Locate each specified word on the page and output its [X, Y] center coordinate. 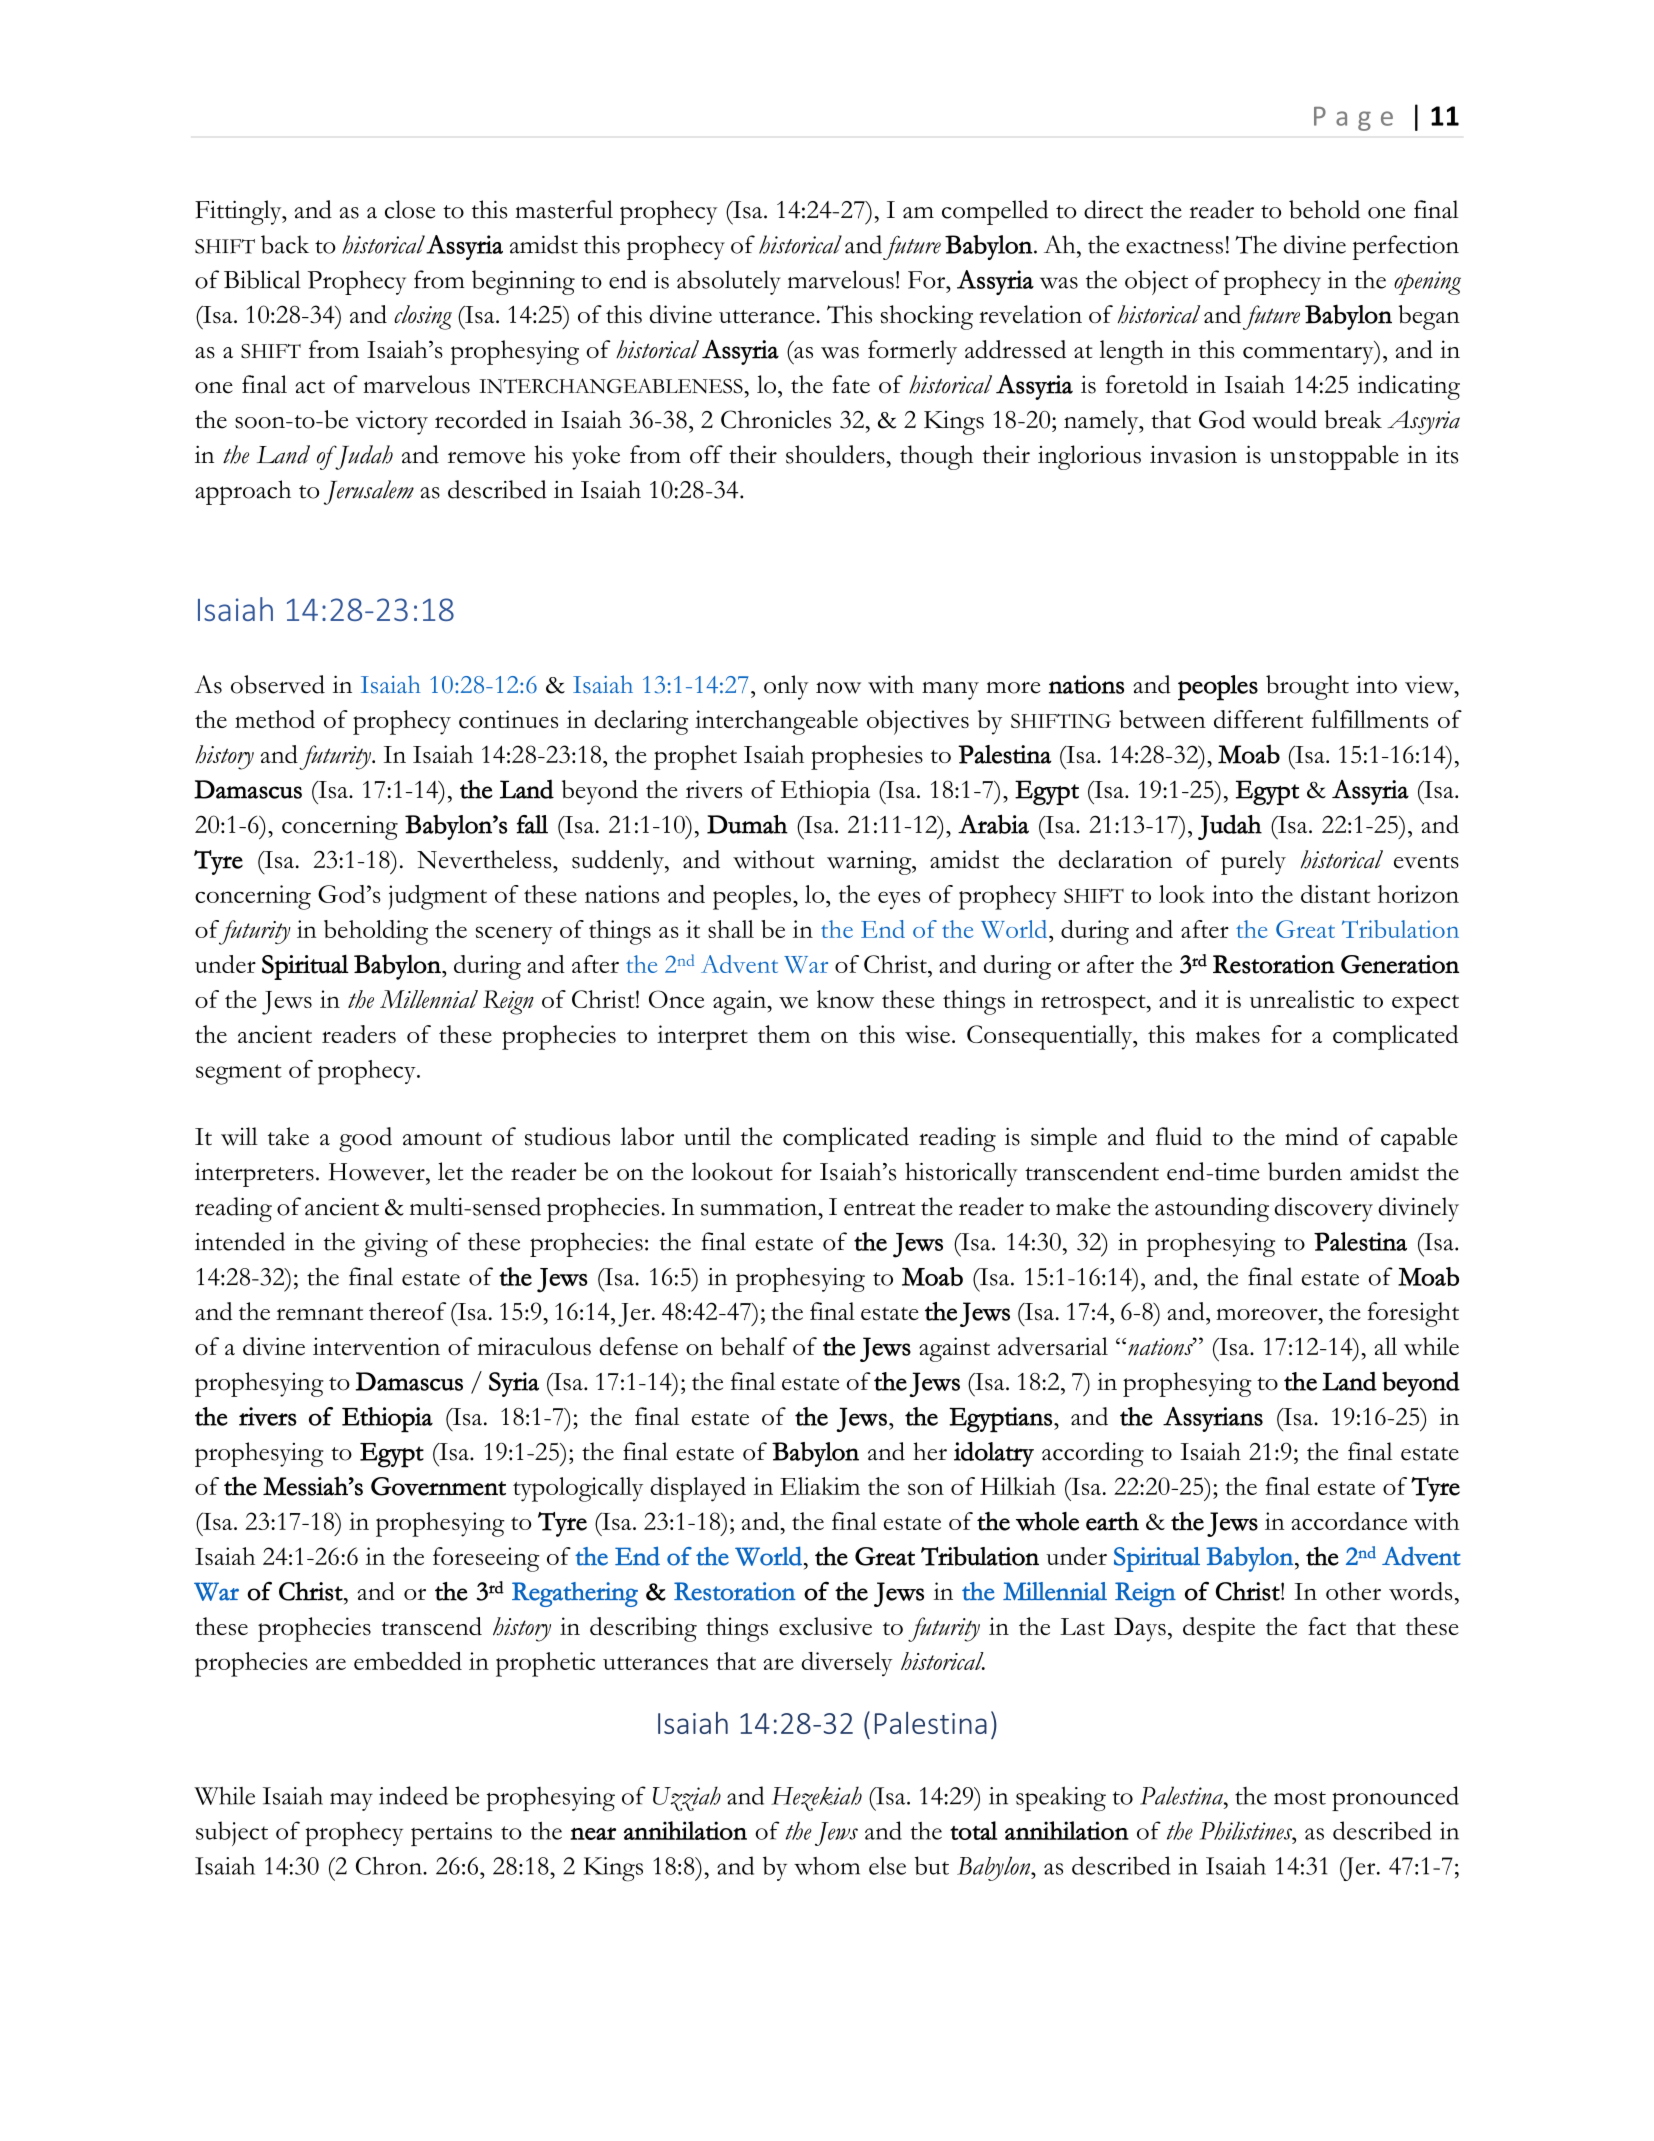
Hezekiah [816, 1798]
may [351, 1802]
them [784, 1034]
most [1300, 1798]
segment [239, 1074]
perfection [1406, 247]
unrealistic [1302, 999]
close [410, 209]
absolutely [729, 282]
